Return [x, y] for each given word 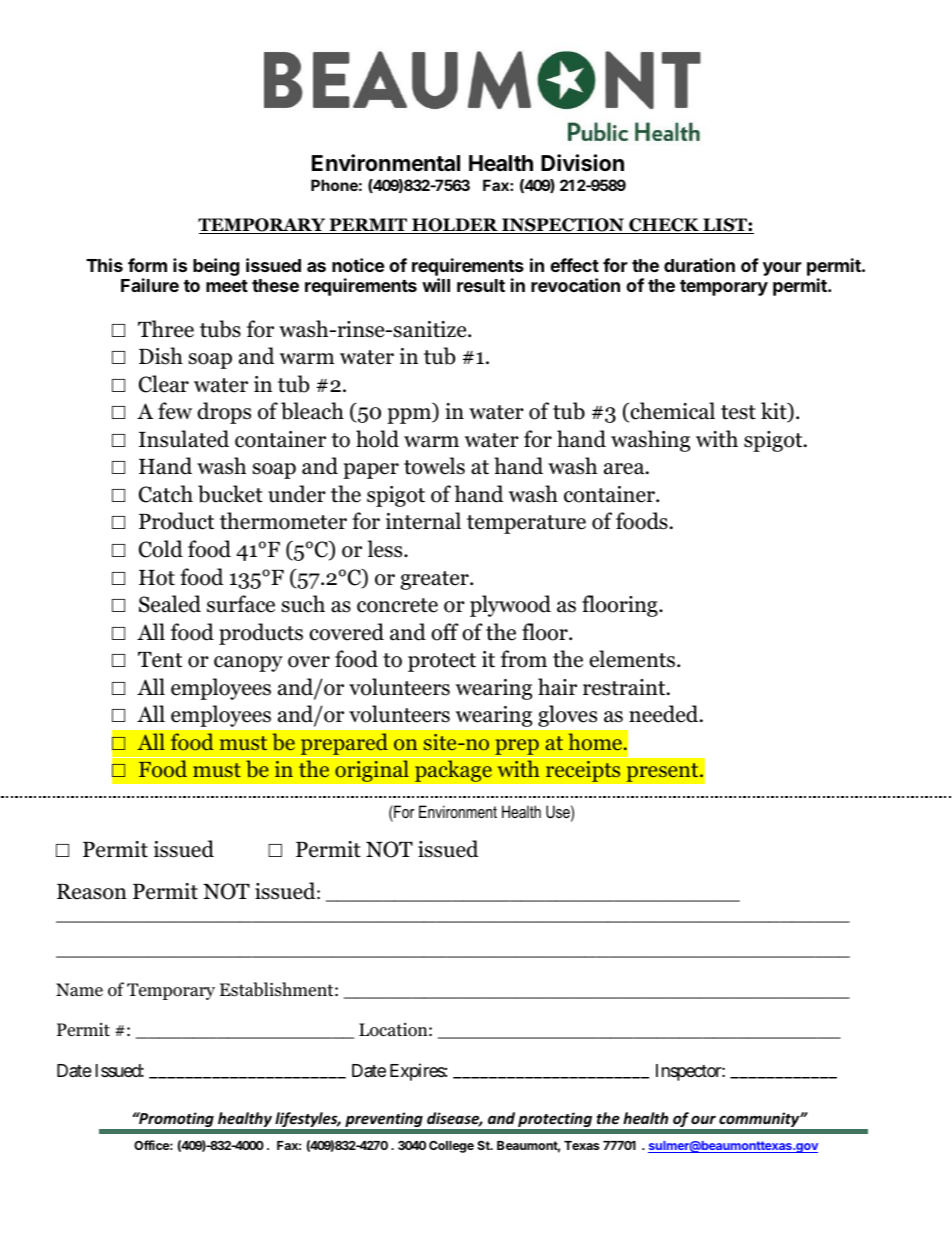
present [663, 772]
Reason [92, 892]
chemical [671, 412]
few [175, 411]
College [451, 1147]
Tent [160, 660]
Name [79, 990]
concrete [397, 605]
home [596, 742]
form [147, 265]
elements [633, 659]
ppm [410, 416]
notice [358, 265]
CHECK [664, 226]
